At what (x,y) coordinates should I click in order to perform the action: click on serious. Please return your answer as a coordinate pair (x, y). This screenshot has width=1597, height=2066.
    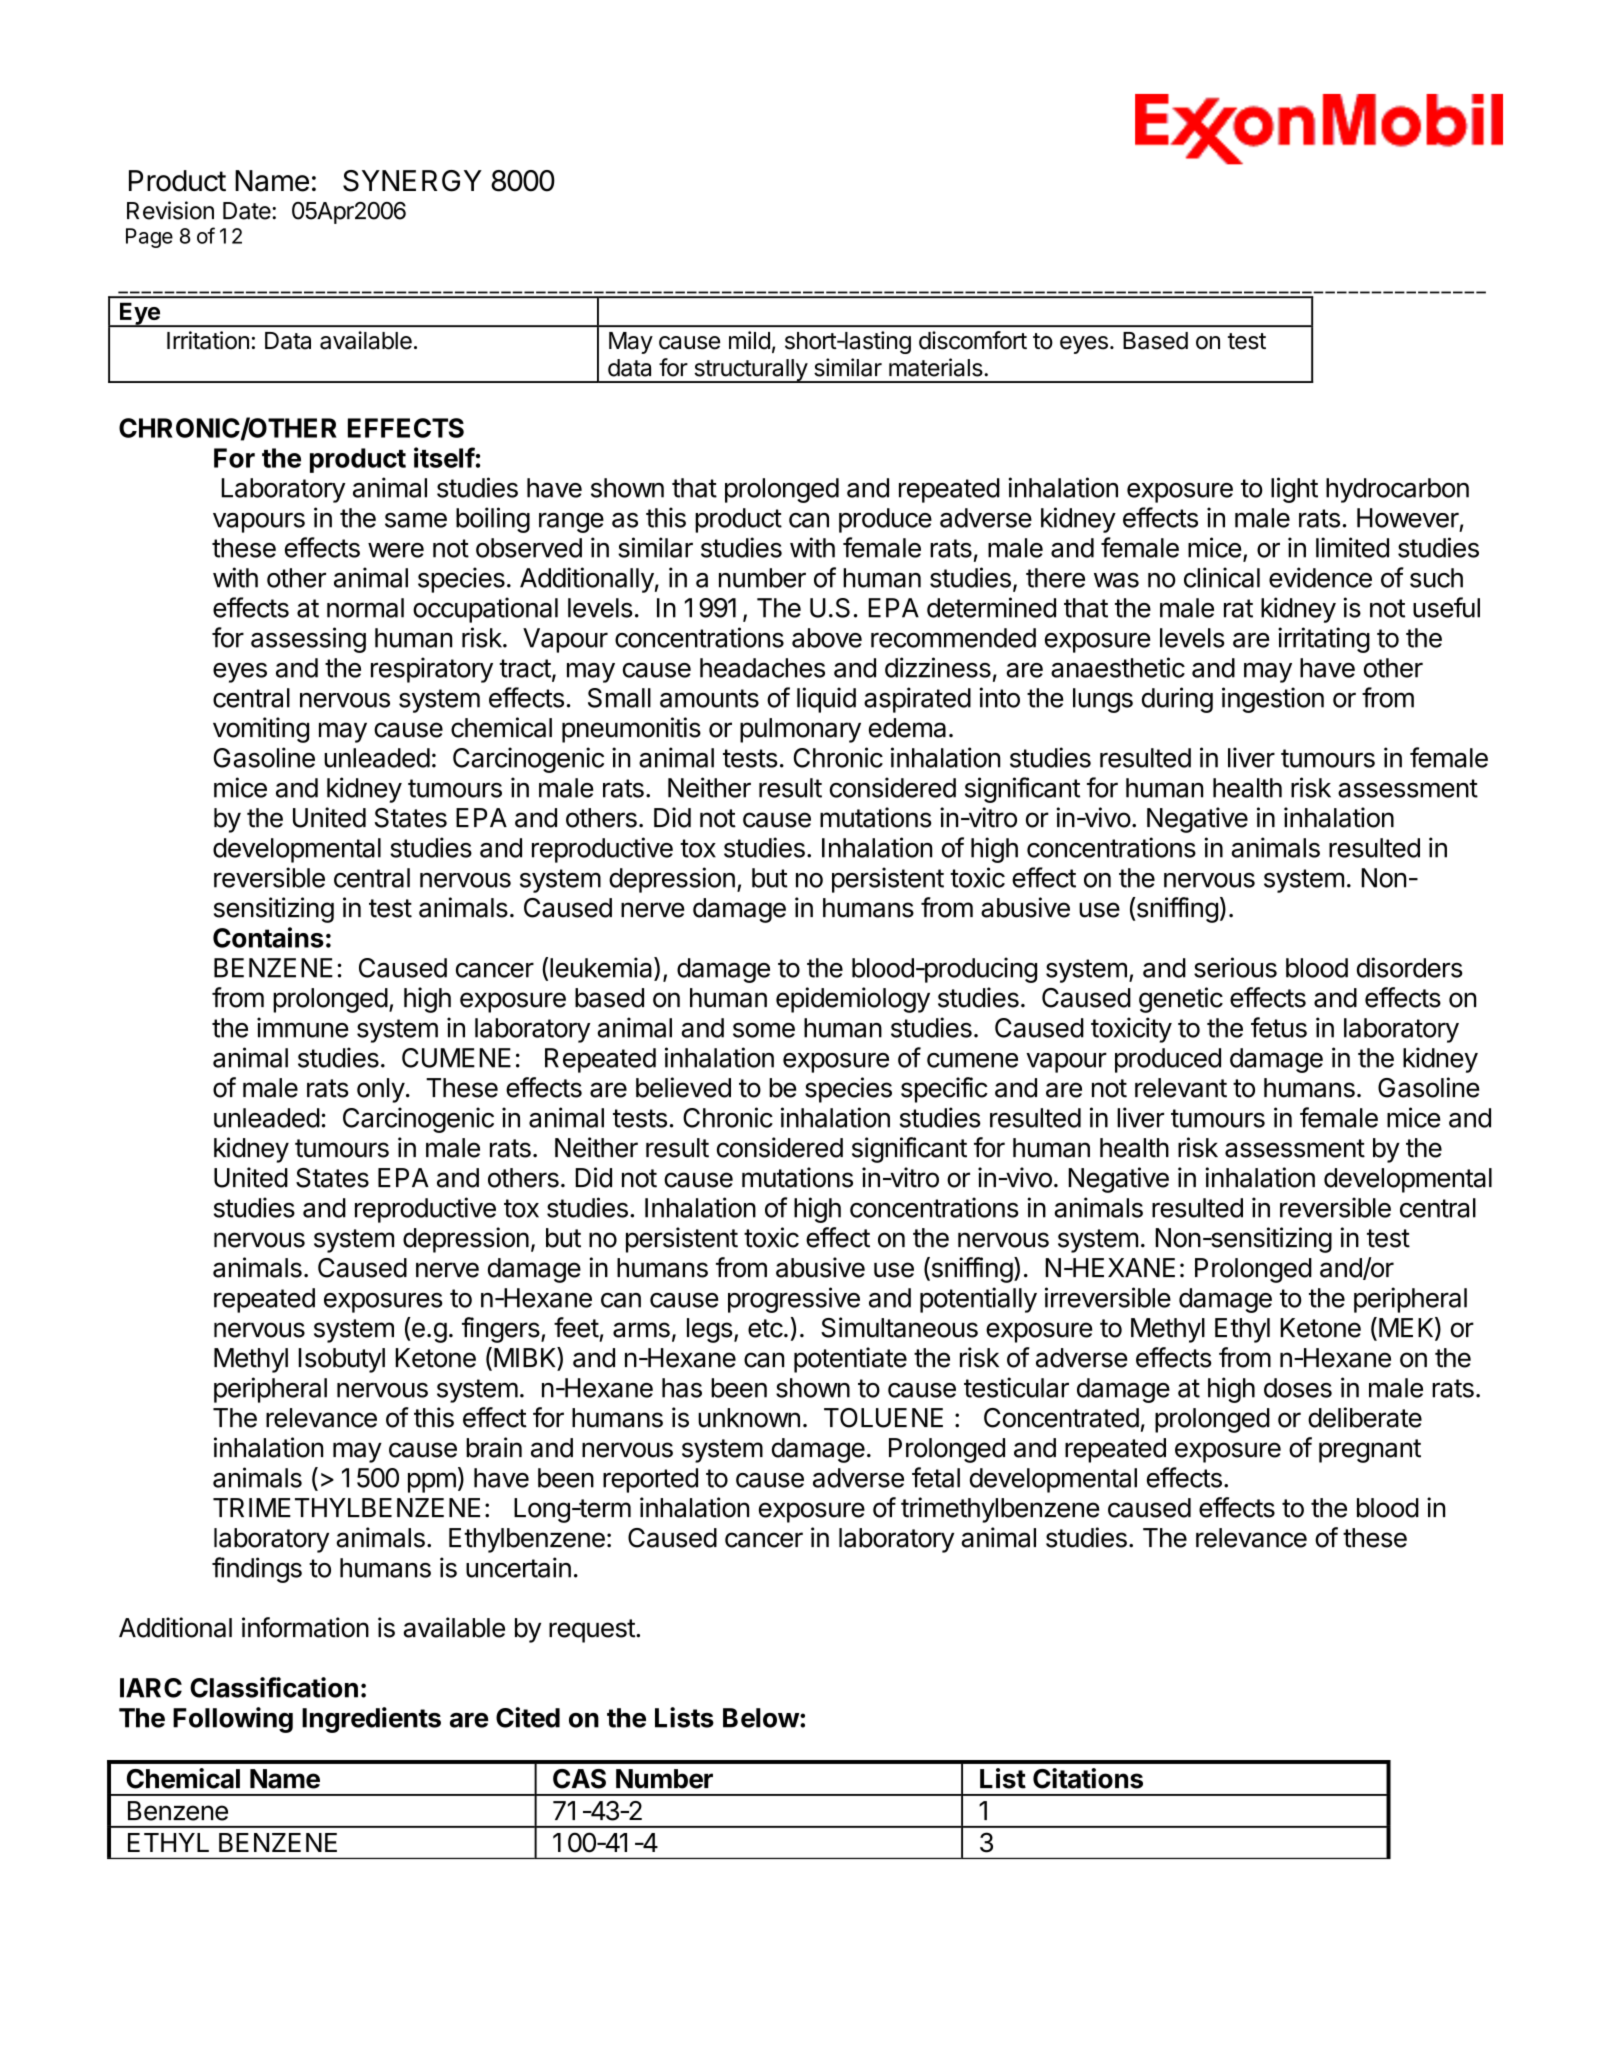
    Looking at the image, I should click on (1235, 967).
